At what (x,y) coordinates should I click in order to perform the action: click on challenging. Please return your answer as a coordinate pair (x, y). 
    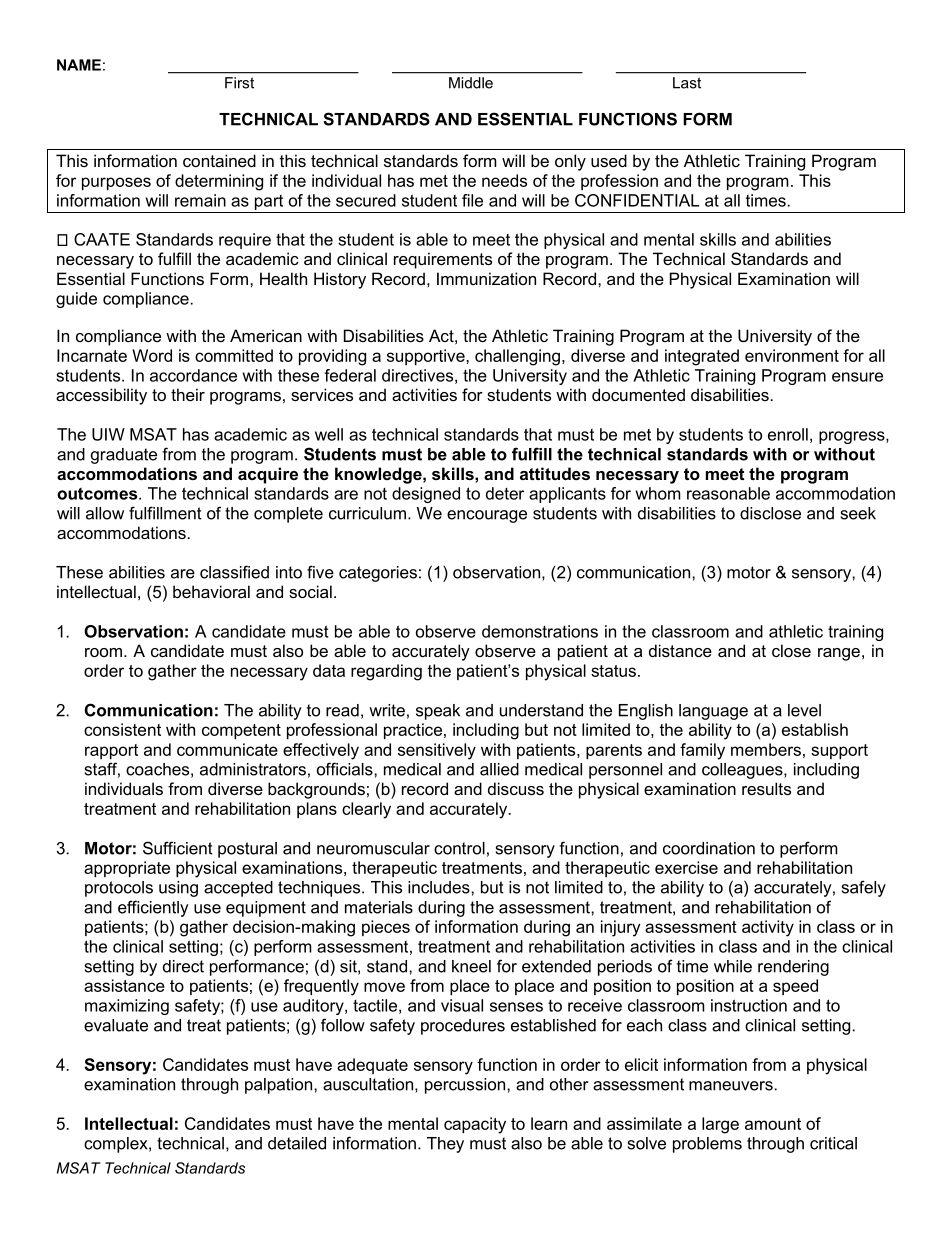
    Looking at the image, I should click on (517, 357).
